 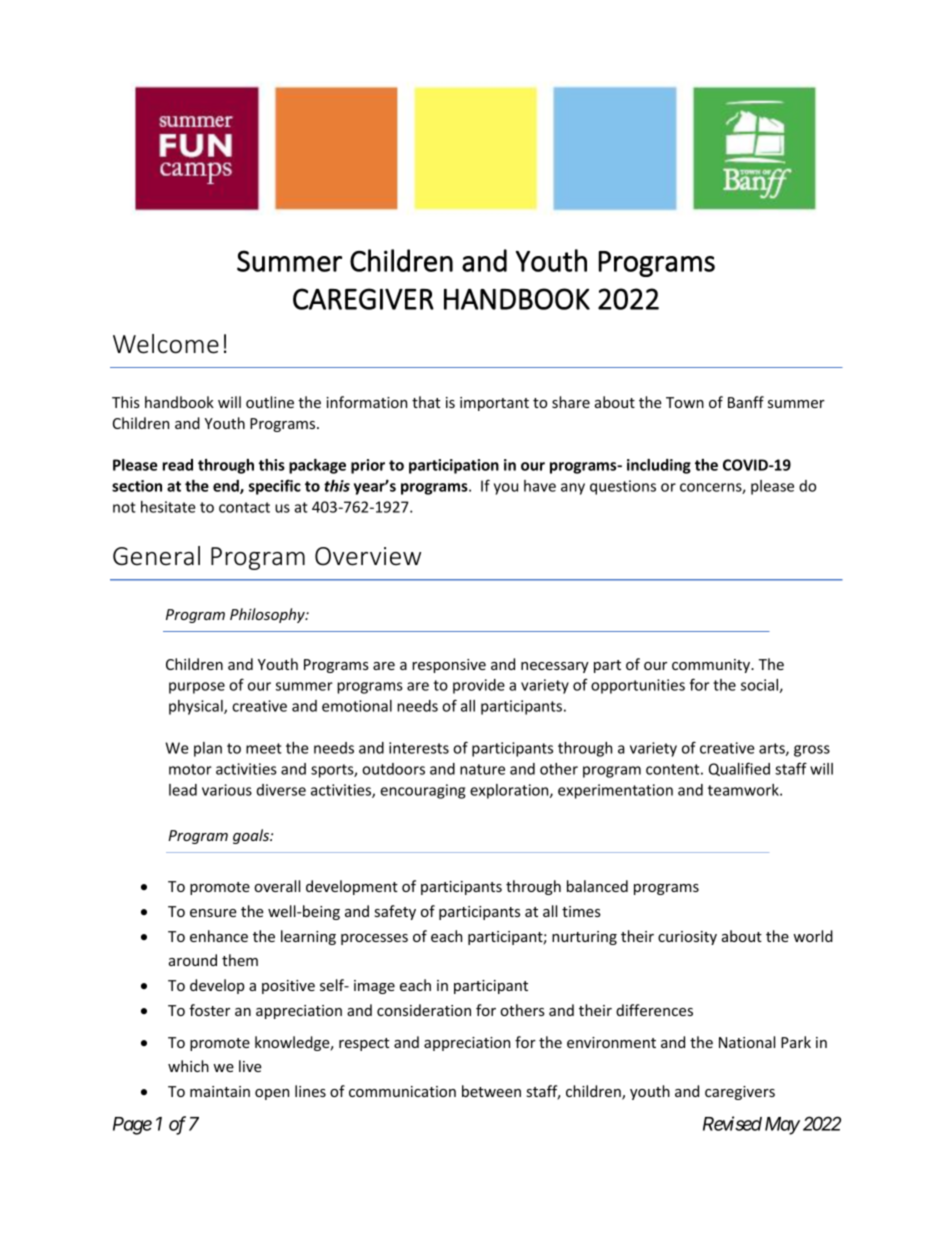 I want to click on responsive, so click(x=449, y=666).
